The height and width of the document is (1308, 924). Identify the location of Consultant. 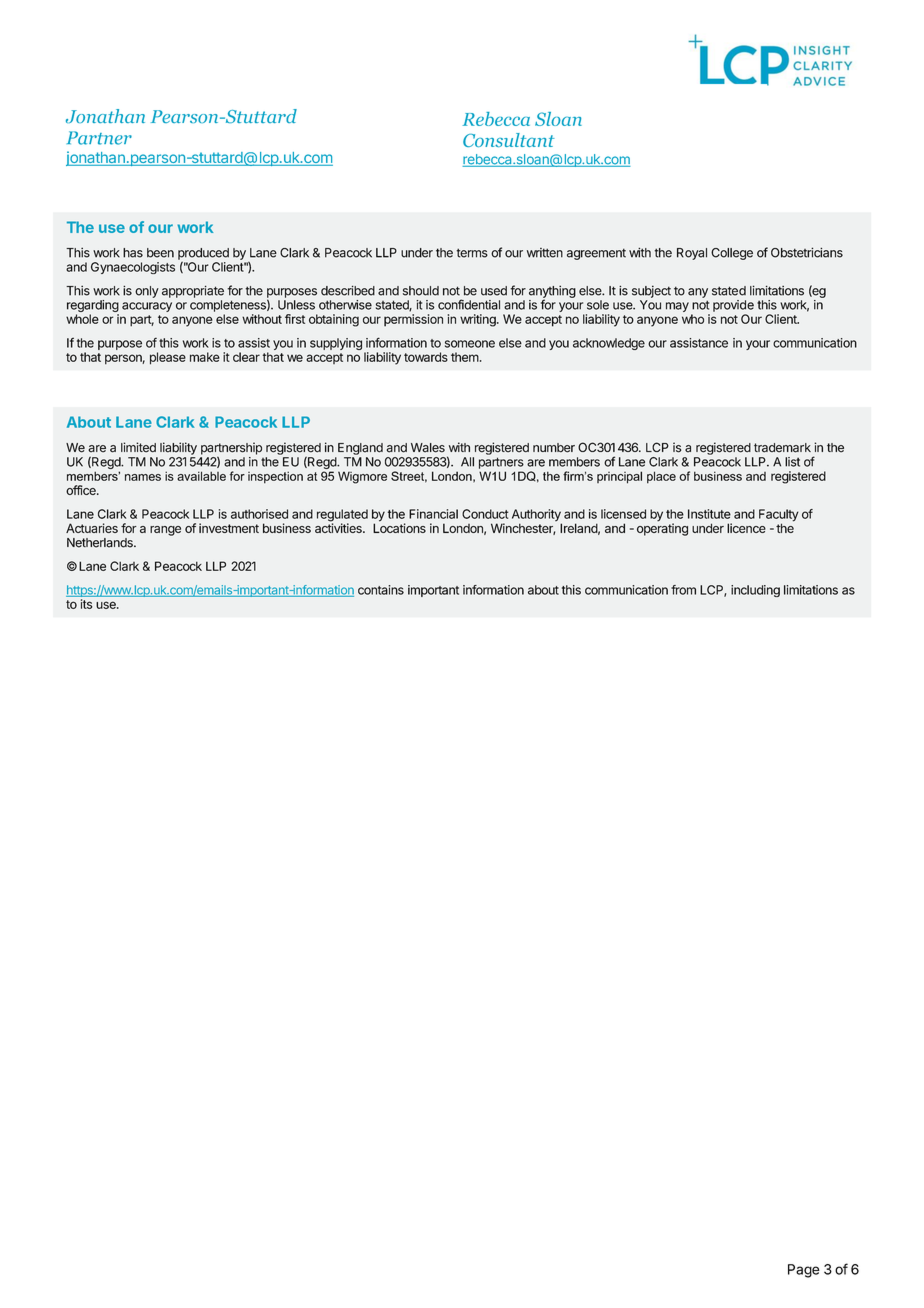
(509, 140).
